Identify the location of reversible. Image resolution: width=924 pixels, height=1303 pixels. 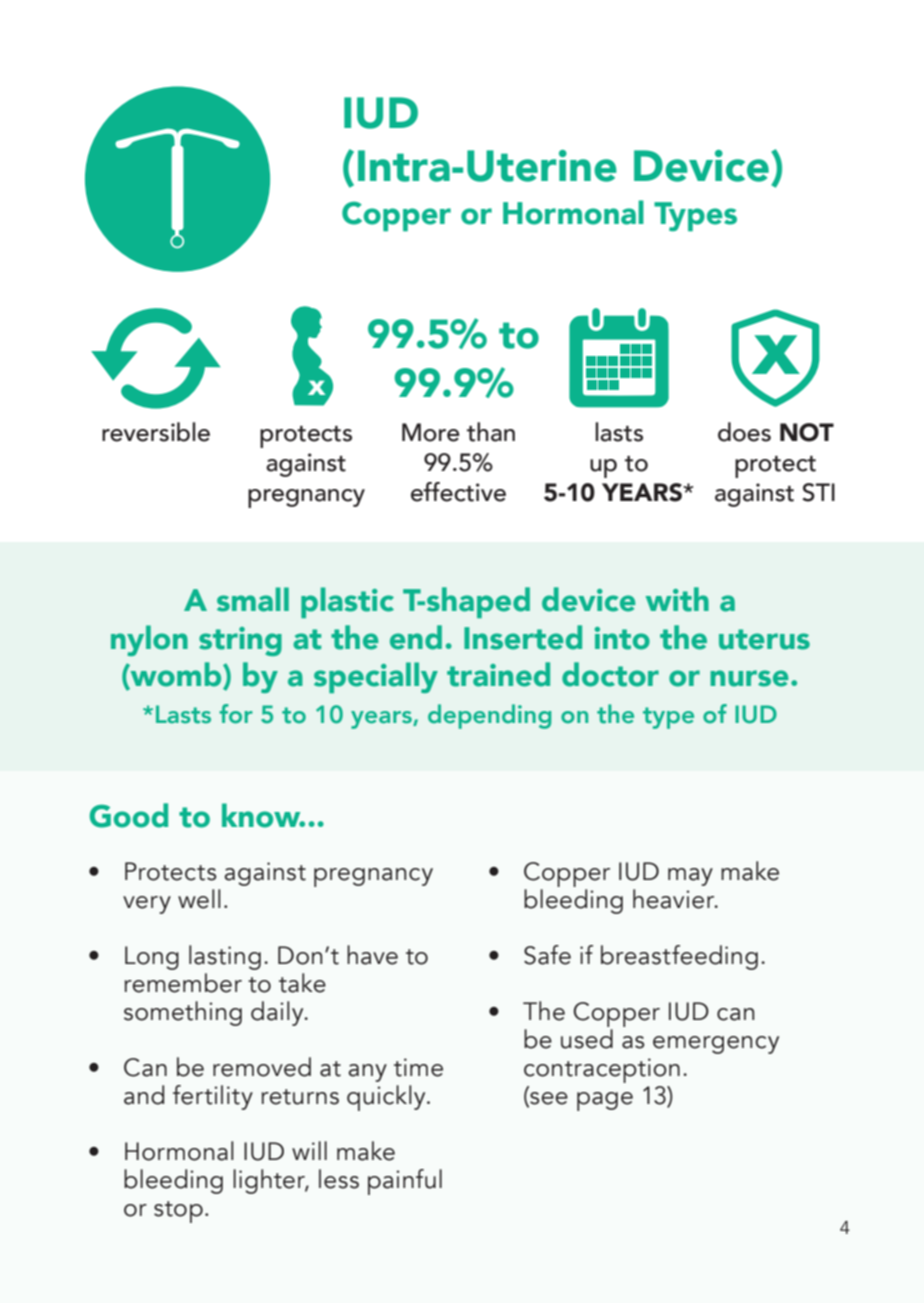
(156, 432).
